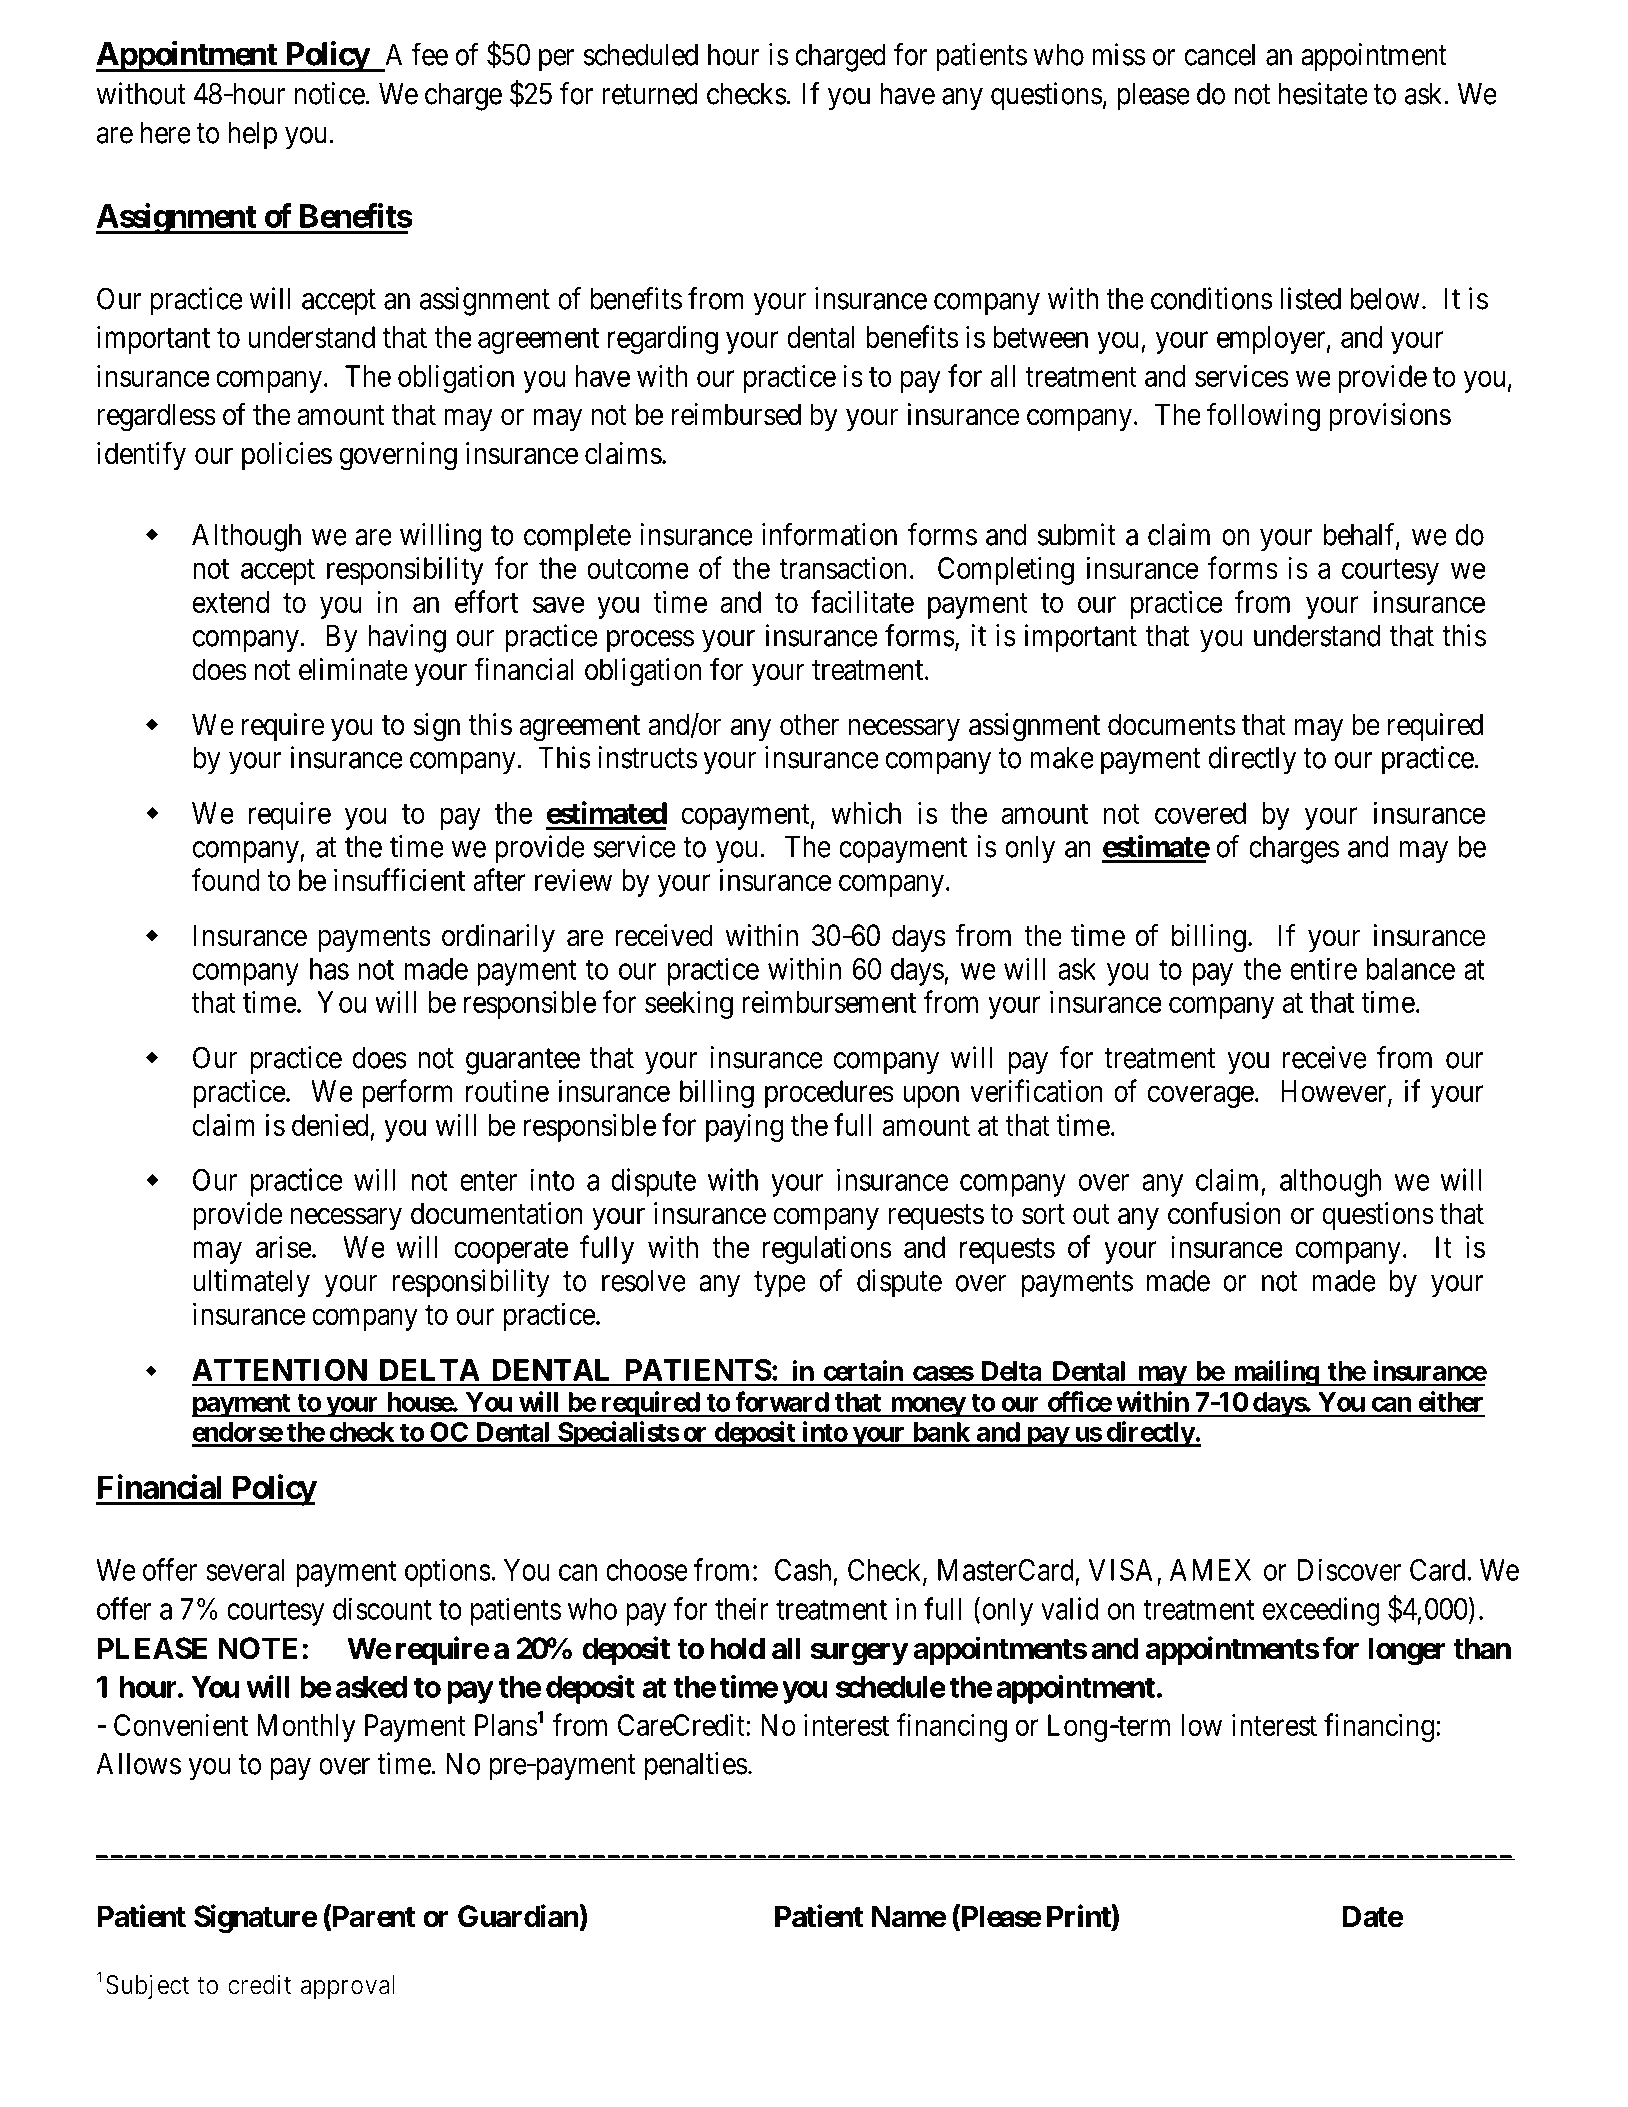  Describe the element at coordinates (251, 1283) in the document. I see `ultimately` at that location.
